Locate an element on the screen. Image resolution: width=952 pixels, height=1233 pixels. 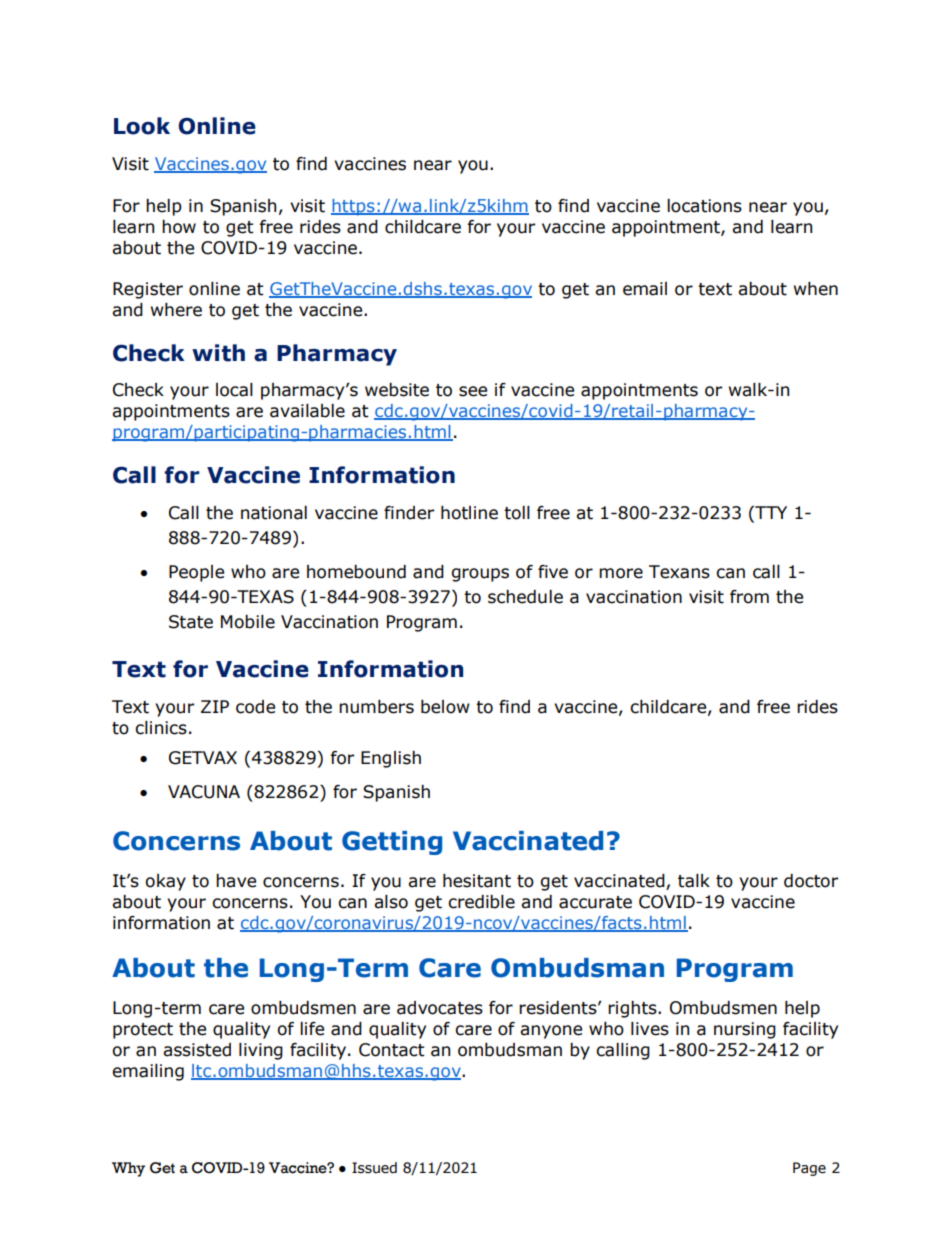
Page is located at coordinates (809, 1169).
